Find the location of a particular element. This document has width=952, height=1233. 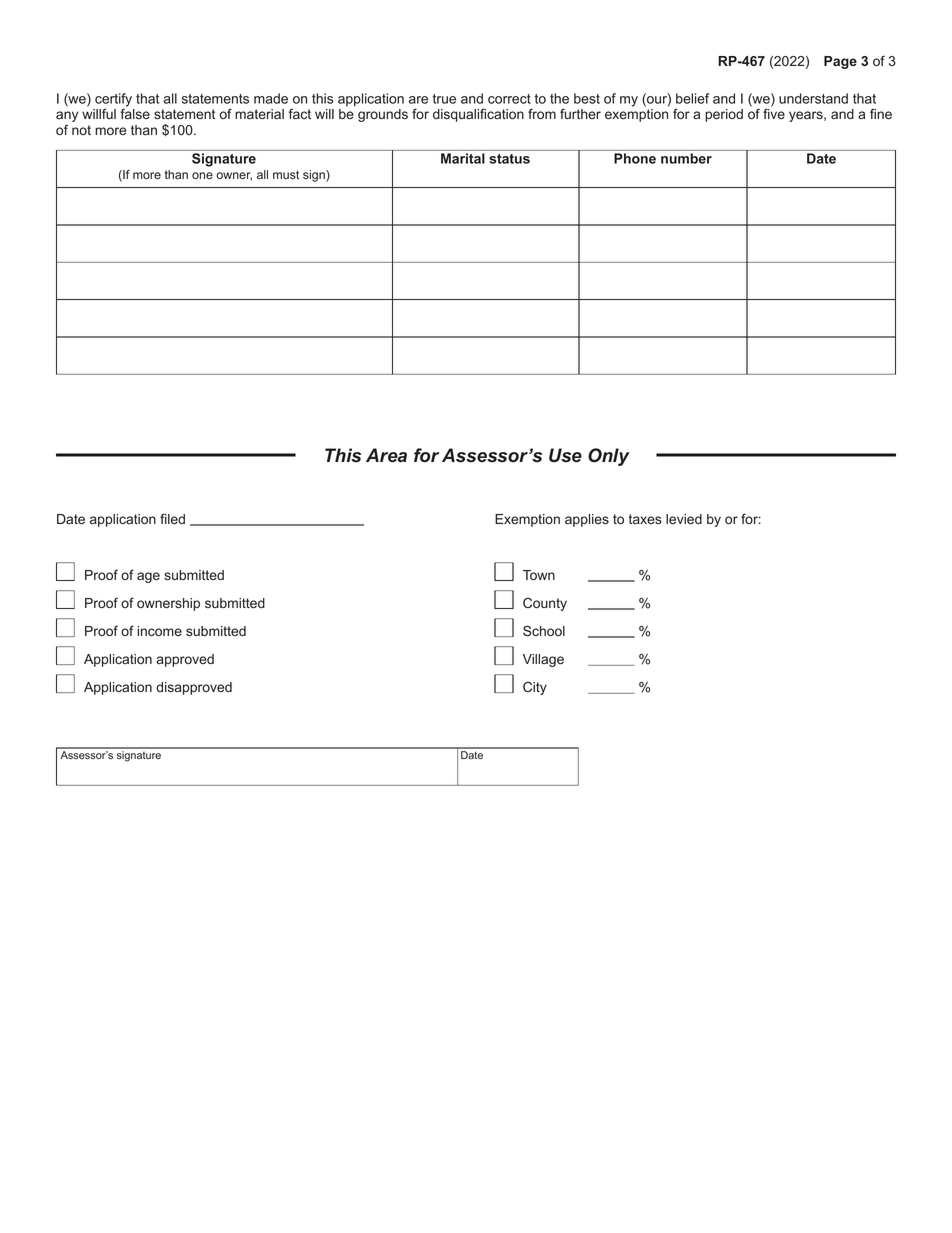

income is located at coordinates (159, 631).
